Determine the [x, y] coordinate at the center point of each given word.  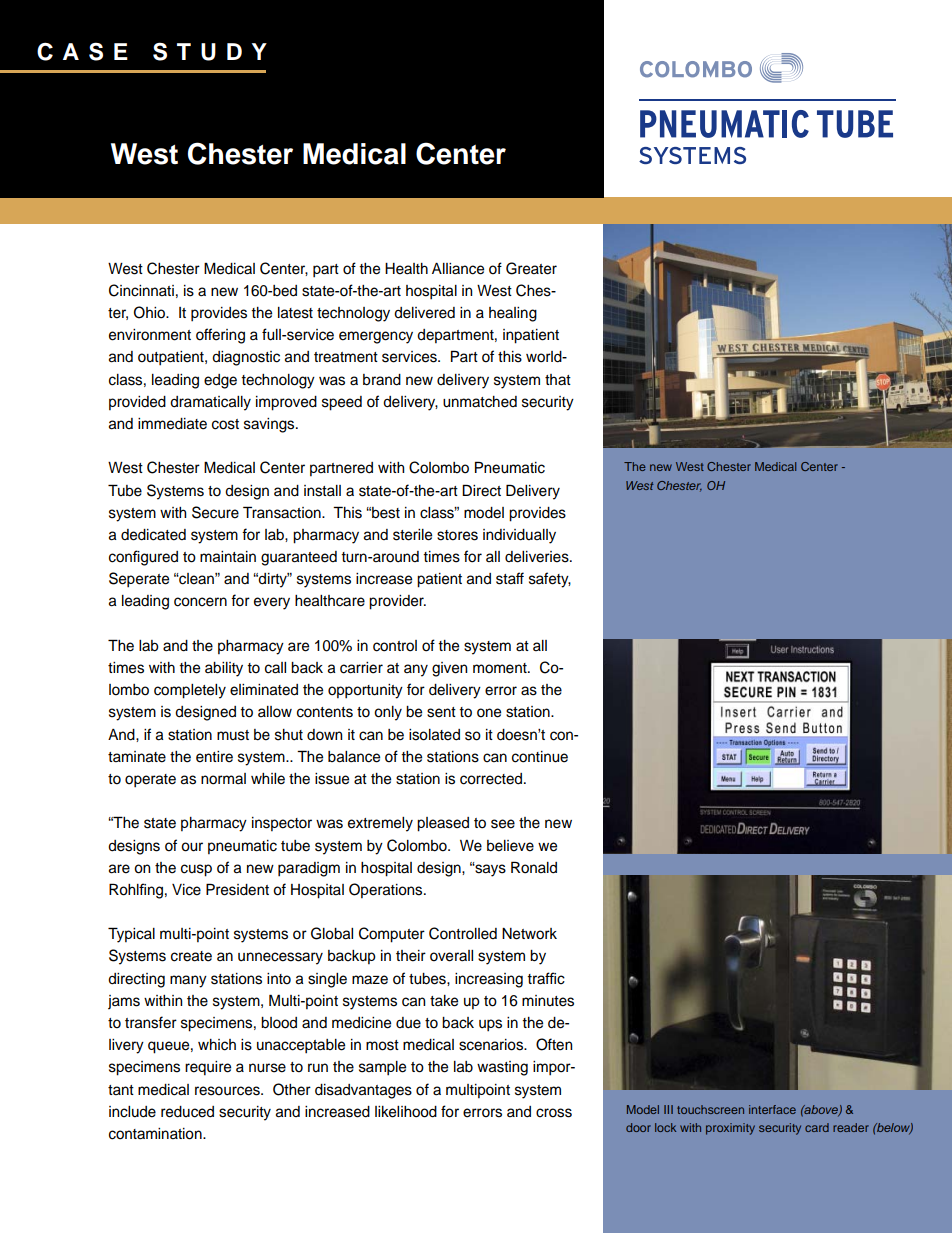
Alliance [458, 269]
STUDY [210, 51]
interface [772, 1109]
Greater [531, 268]
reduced [187, 1112]
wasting [502, 1068]
